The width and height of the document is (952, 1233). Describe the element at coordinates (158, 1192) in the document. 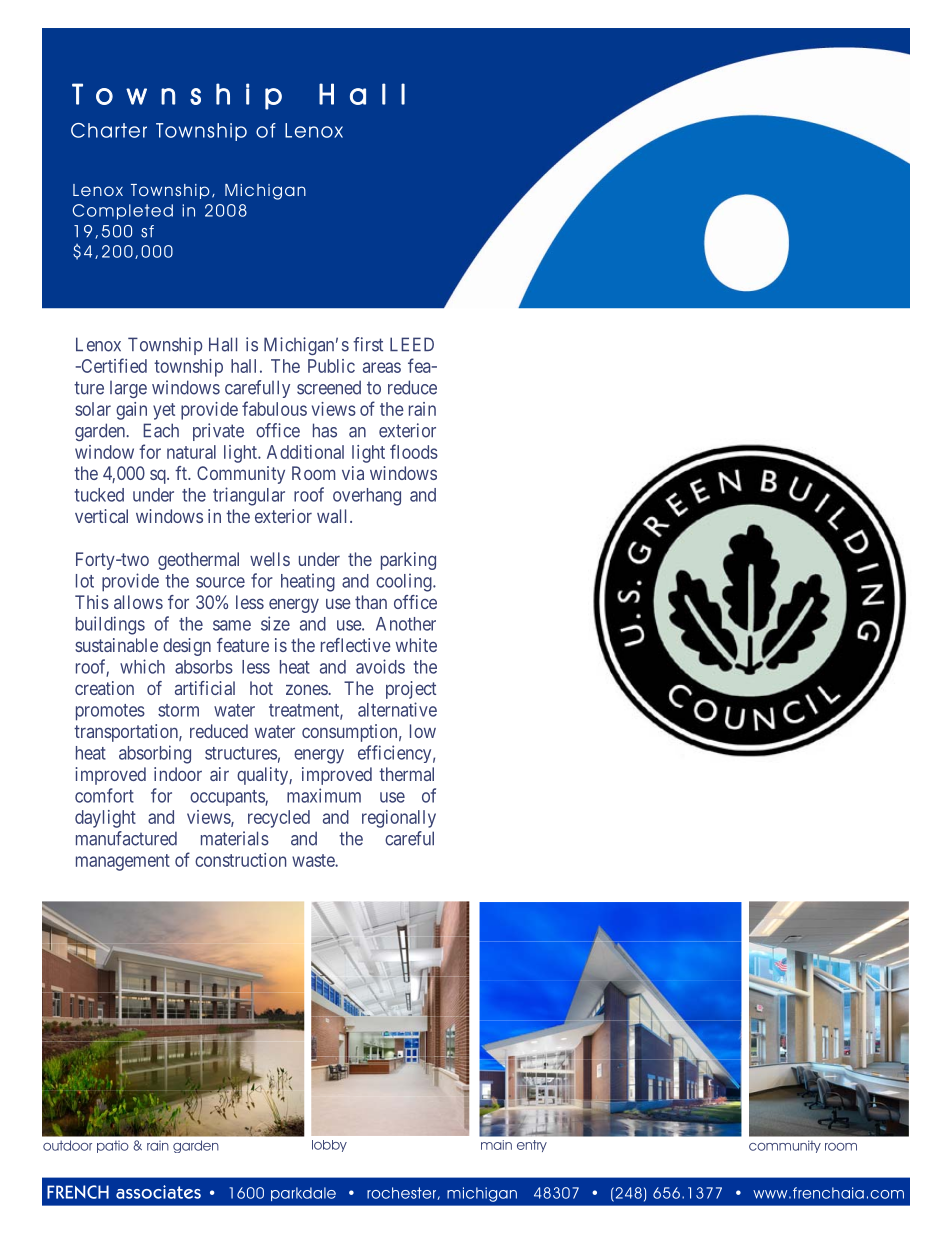

I see `associates` at that location.
